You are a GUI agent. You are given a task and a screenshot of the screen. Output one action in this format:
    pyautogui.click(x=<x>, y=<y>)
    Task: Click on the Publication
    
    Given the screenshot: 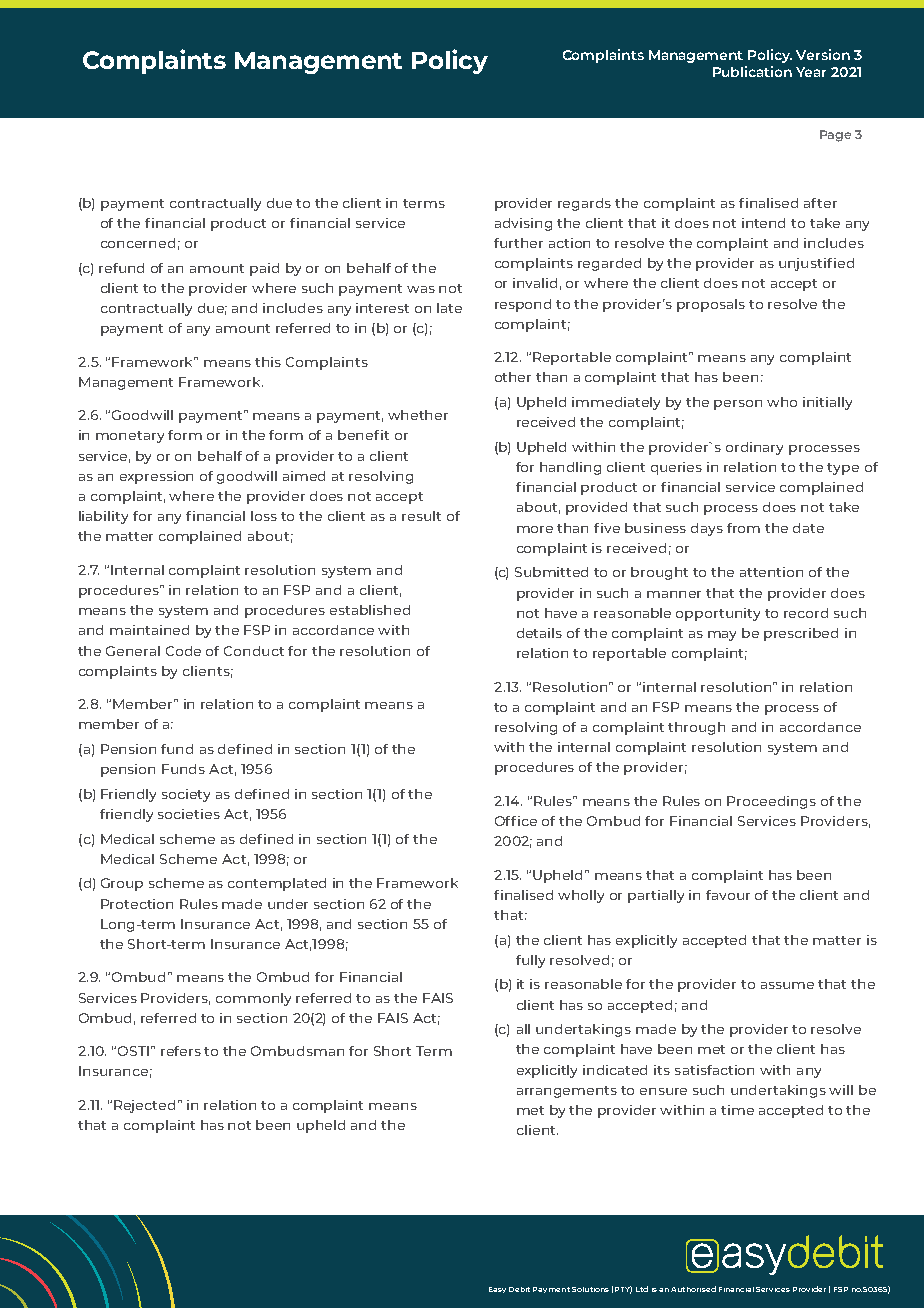 What is the action you would take?
    pyautogui.click(x=752, y=71)
